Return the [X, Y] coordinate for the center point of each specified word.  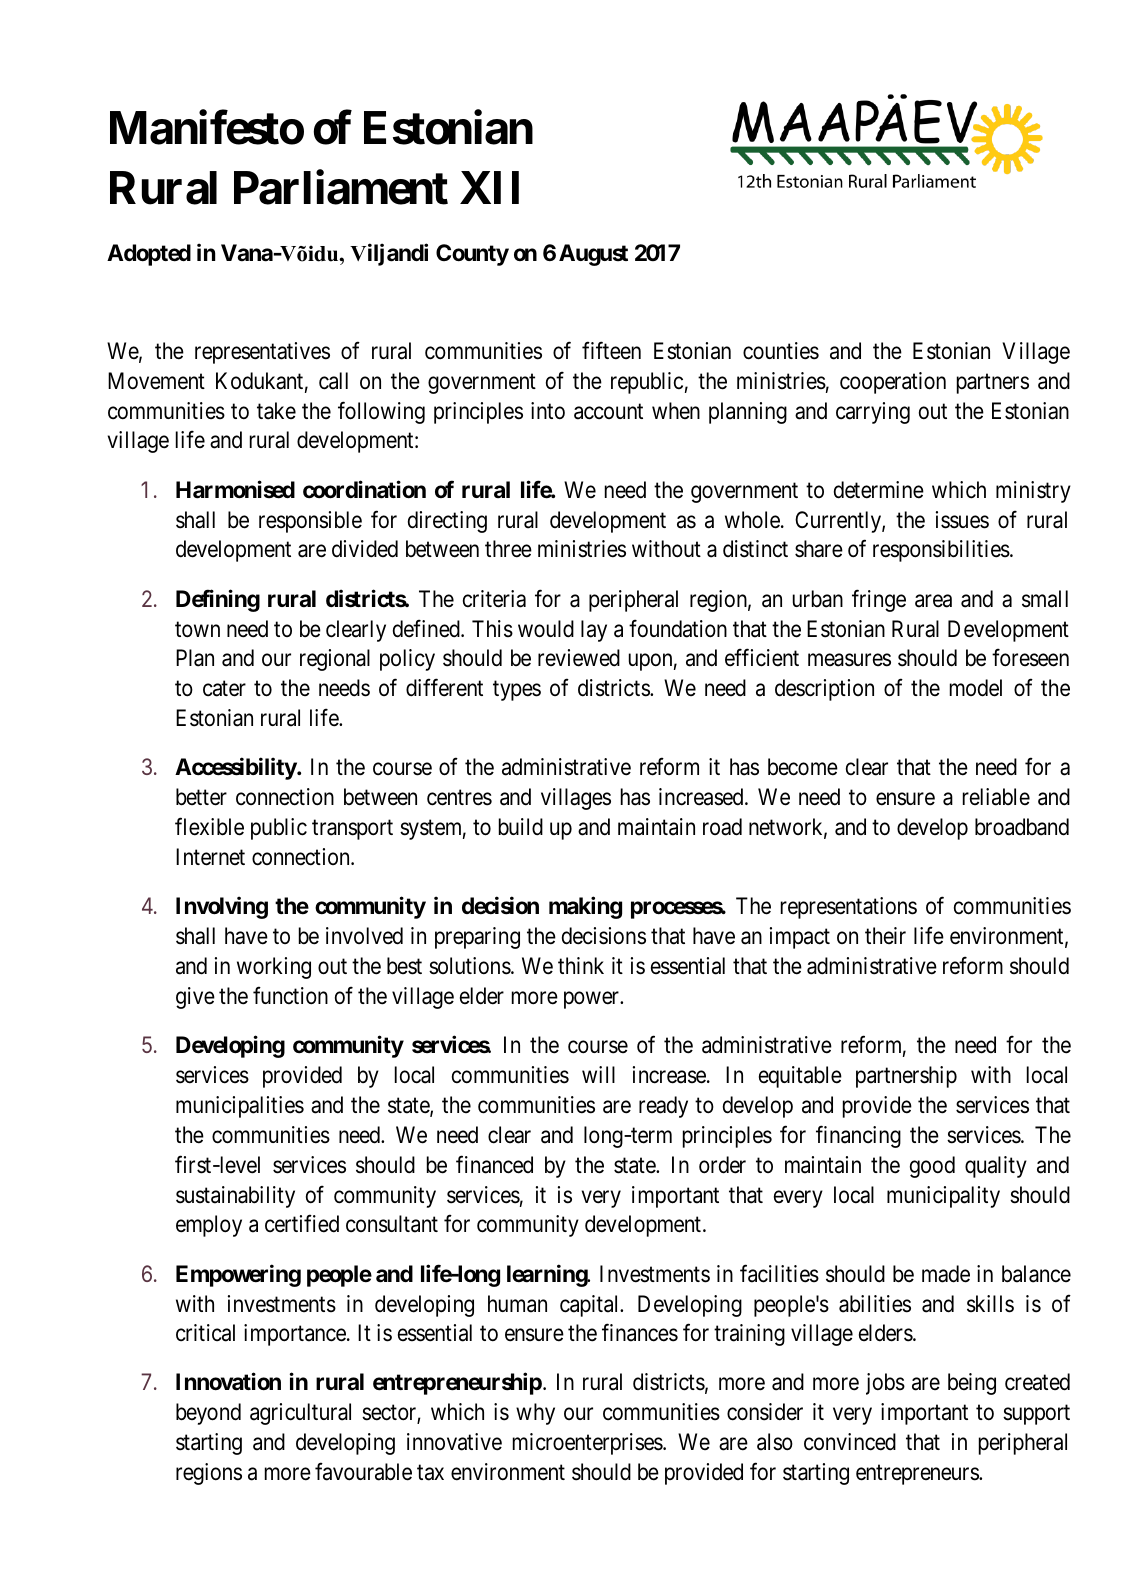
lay [594, 631]
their [885, 935]
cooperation [893, 383]
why [535, 1414]
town [197, 629]
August [593, 255]
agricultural [300, 1414]
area [933, 601]
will [598, 1074]
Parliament [341, 187]
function [290, 995]
